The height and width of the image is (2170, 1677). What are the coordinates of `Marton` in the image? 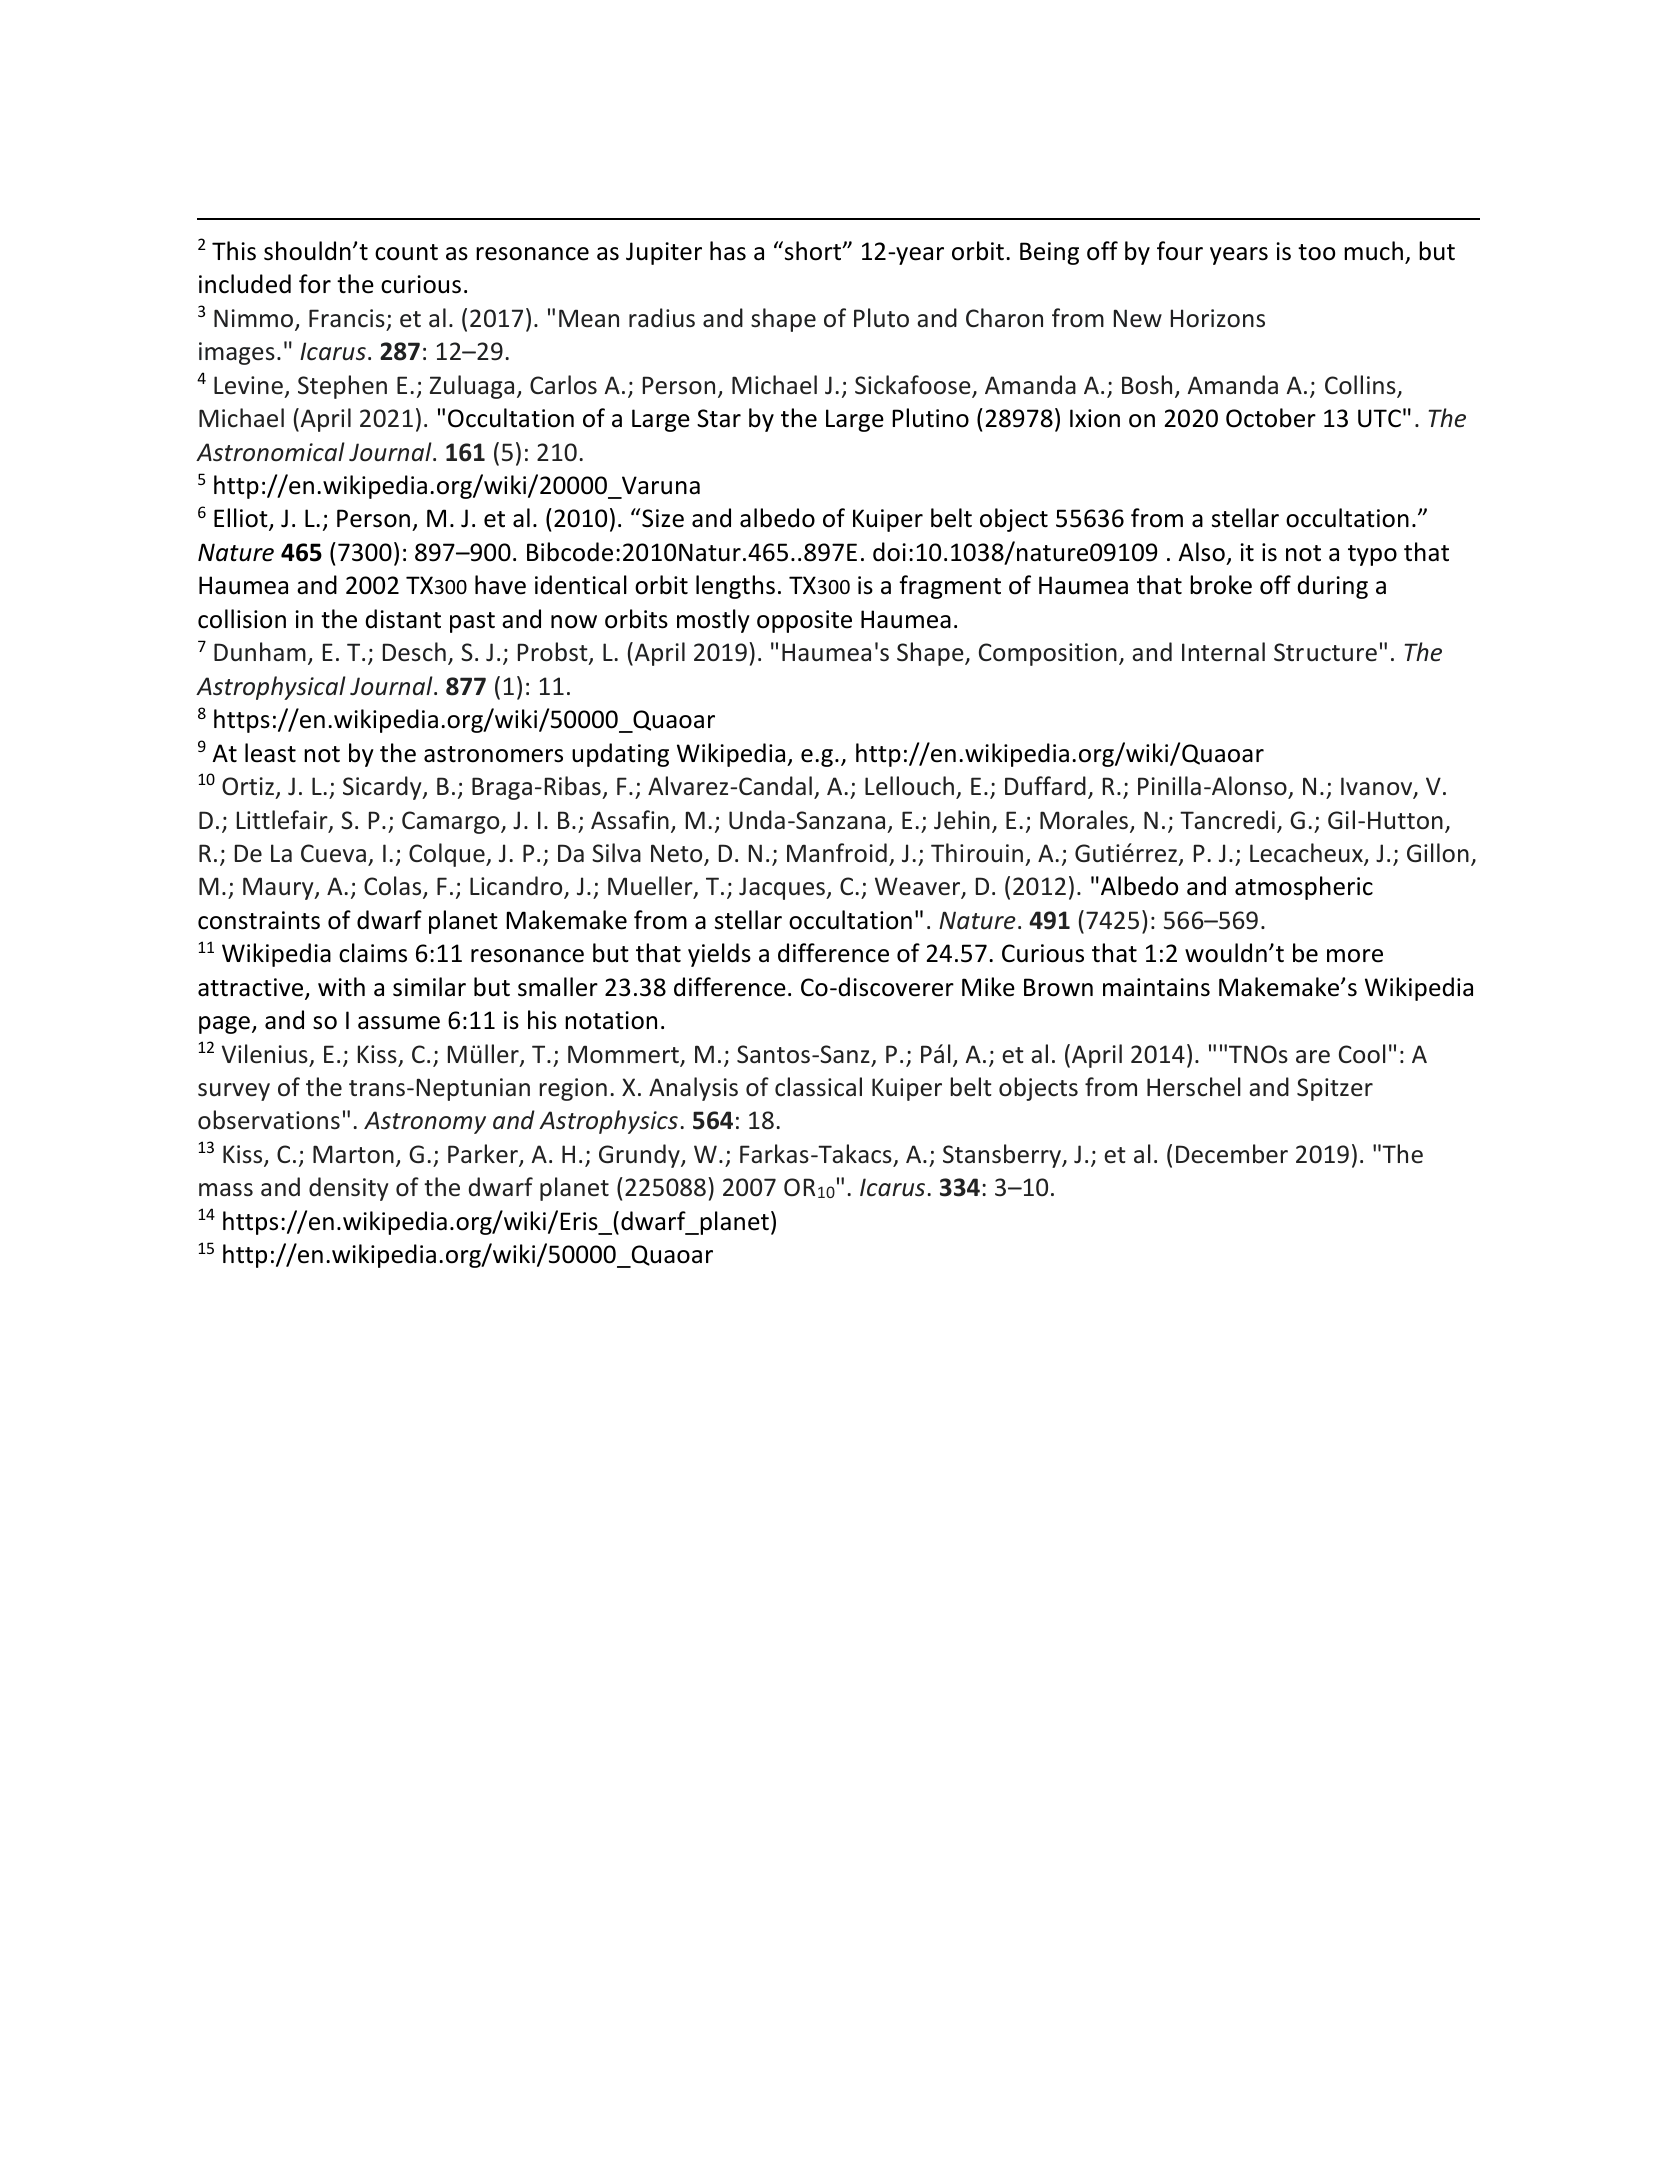 It's located at (353, 1154).
